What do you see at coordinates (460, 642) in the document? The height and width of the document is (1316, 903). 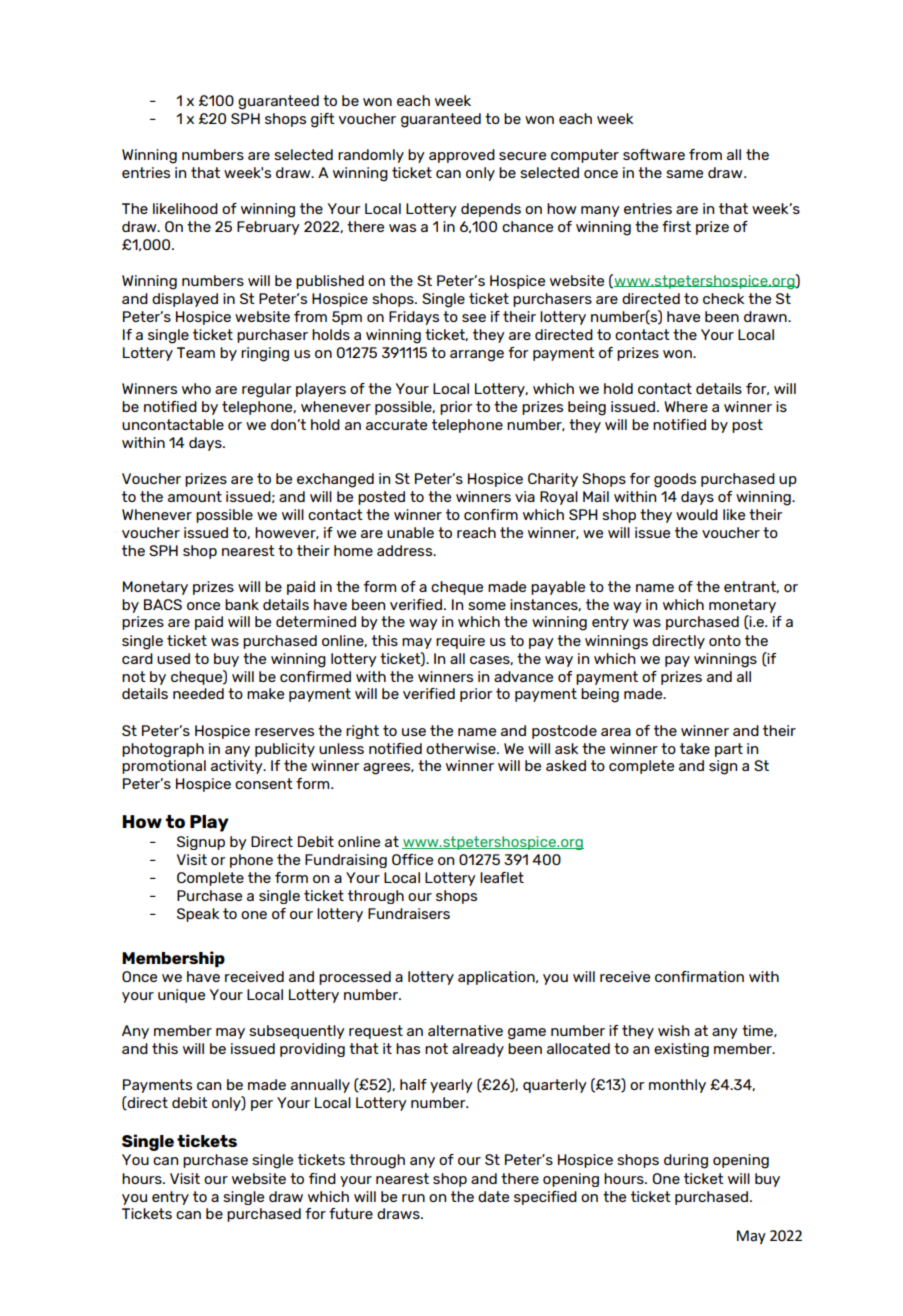 I see `require` at bounding box center [460, 642].
